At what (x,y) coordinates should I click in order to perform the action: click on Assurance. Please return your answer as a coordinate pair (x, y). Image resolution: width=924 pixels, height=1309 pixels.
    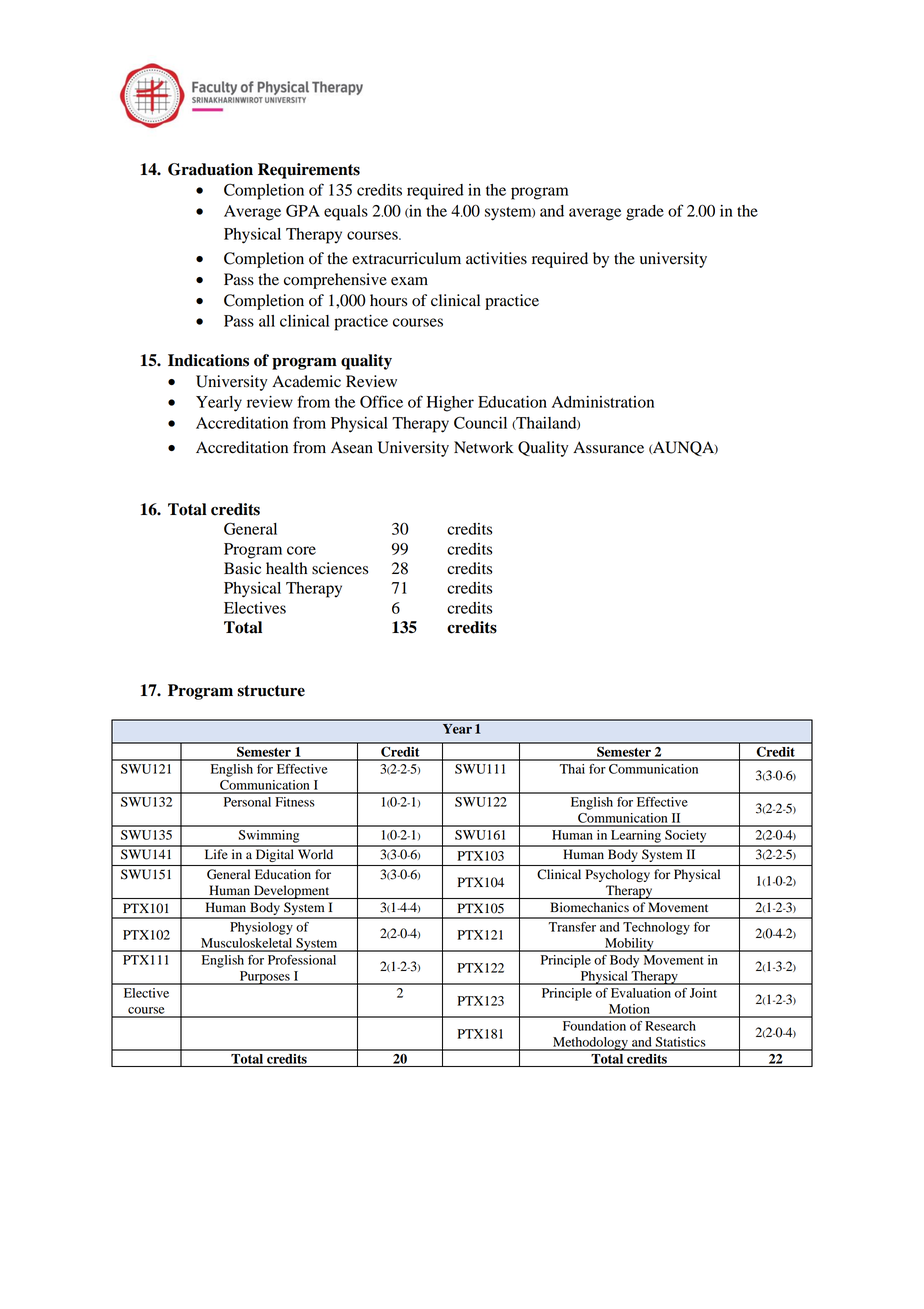
    Looking at the image, I should click on (608, 447).
